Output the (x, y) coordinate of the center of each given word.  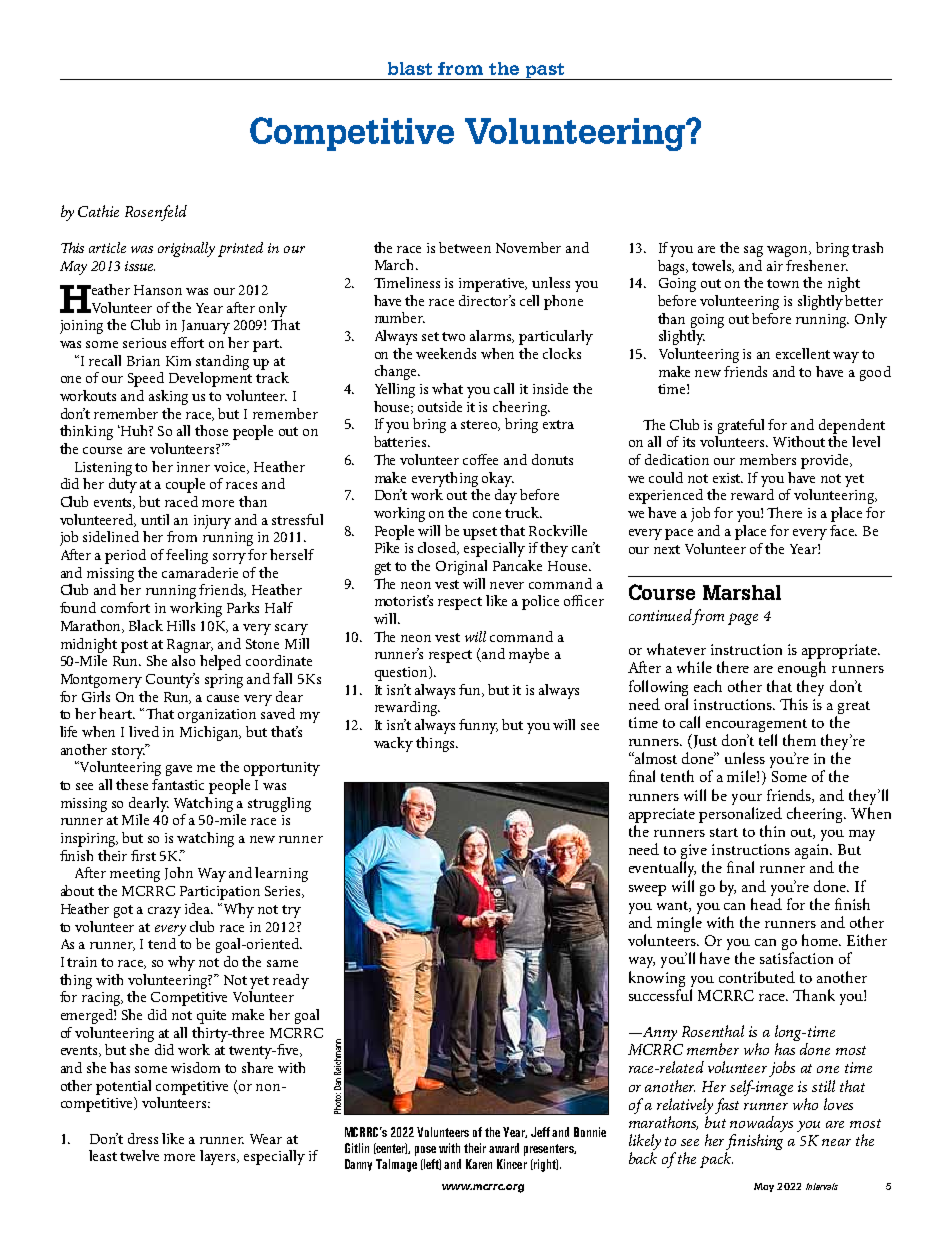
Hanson (158, 290)
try (291, 911)
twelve (139, 1155)
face (843, 530)
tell (768, 740)
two (453, 336)
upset (480, 533)
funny (478, 726)
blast (410, 68)
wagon (789, 251)
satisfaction (796, 958)
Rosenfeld (156, 213)
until (155, 519)
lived (144, 731)
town (783, 283)
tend (162, 943)
